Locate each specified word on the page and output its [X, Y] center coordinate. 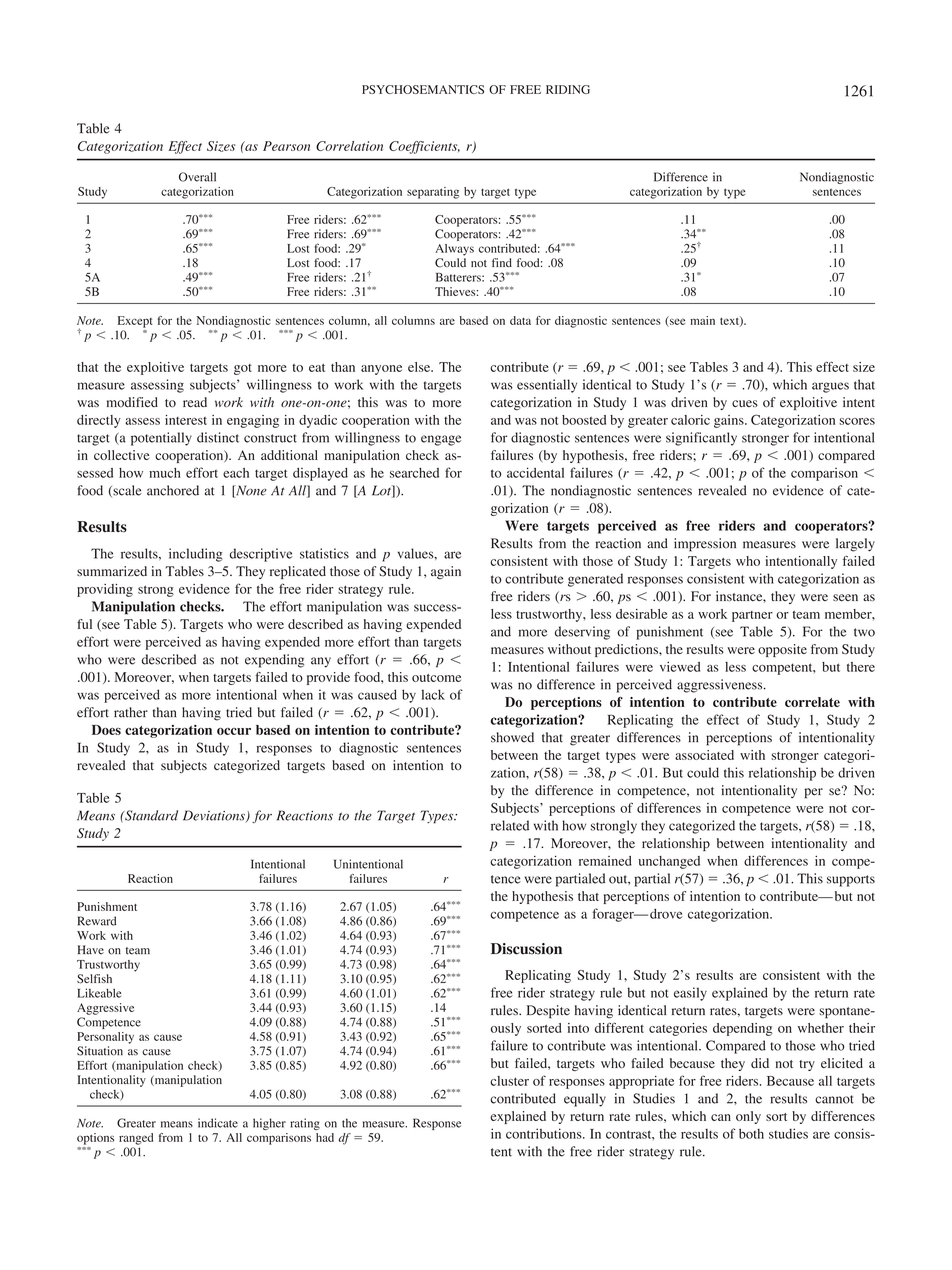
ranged [136, 1139]
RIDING [568, 89]
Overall [197, 177]
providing [105, 590]
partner [752, 616]
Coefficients [424, 147]
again [446, 572]
